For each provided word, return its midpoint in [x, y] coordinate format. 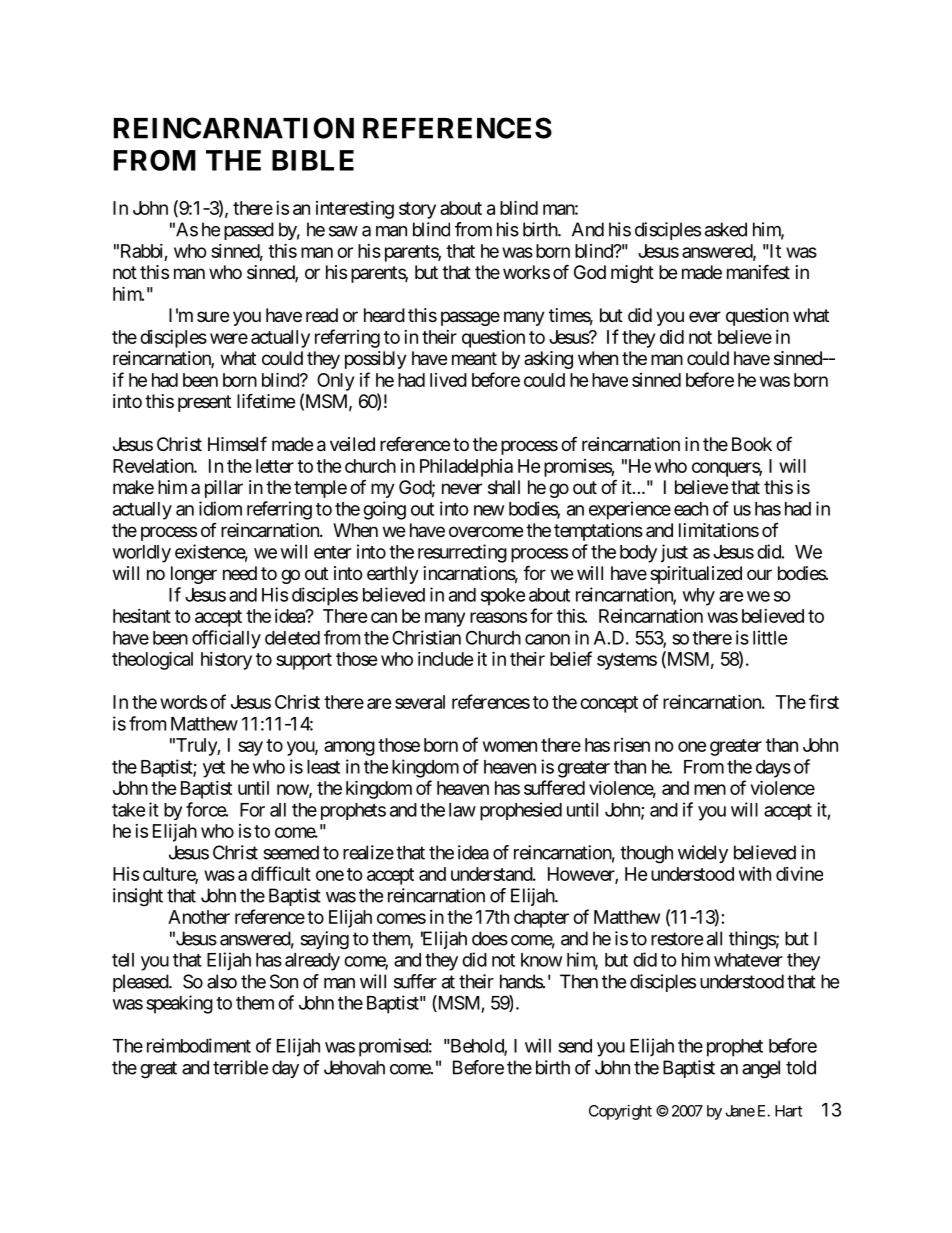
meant [474, 359]
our [759, 574]
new [489, 510]
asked [726, 229]
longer [194, 575]
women [510, 746]
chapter [541, 919]
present [204, 403]
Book [752, 444]
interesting [355, 210]
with [755, 874]
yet [214, 769]
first [824, 701]
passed [249, 231]
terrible [240, 1067]
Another [199, 917]
